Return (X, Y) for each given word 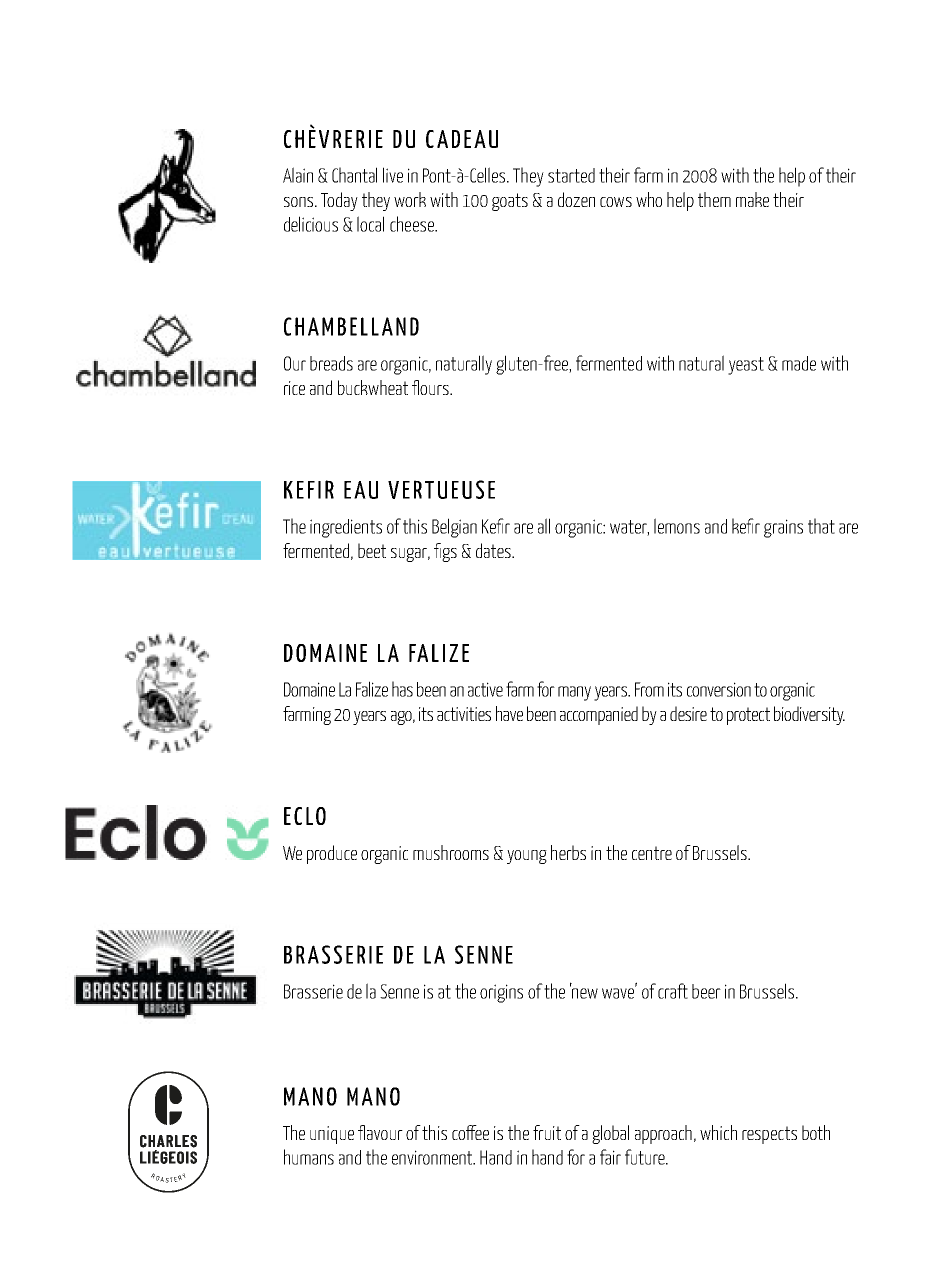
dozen (576, 199)
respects (769, 1135)
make (752, 199)
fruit (547, 1132)
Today (339, 201)
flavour (380, 1132)
